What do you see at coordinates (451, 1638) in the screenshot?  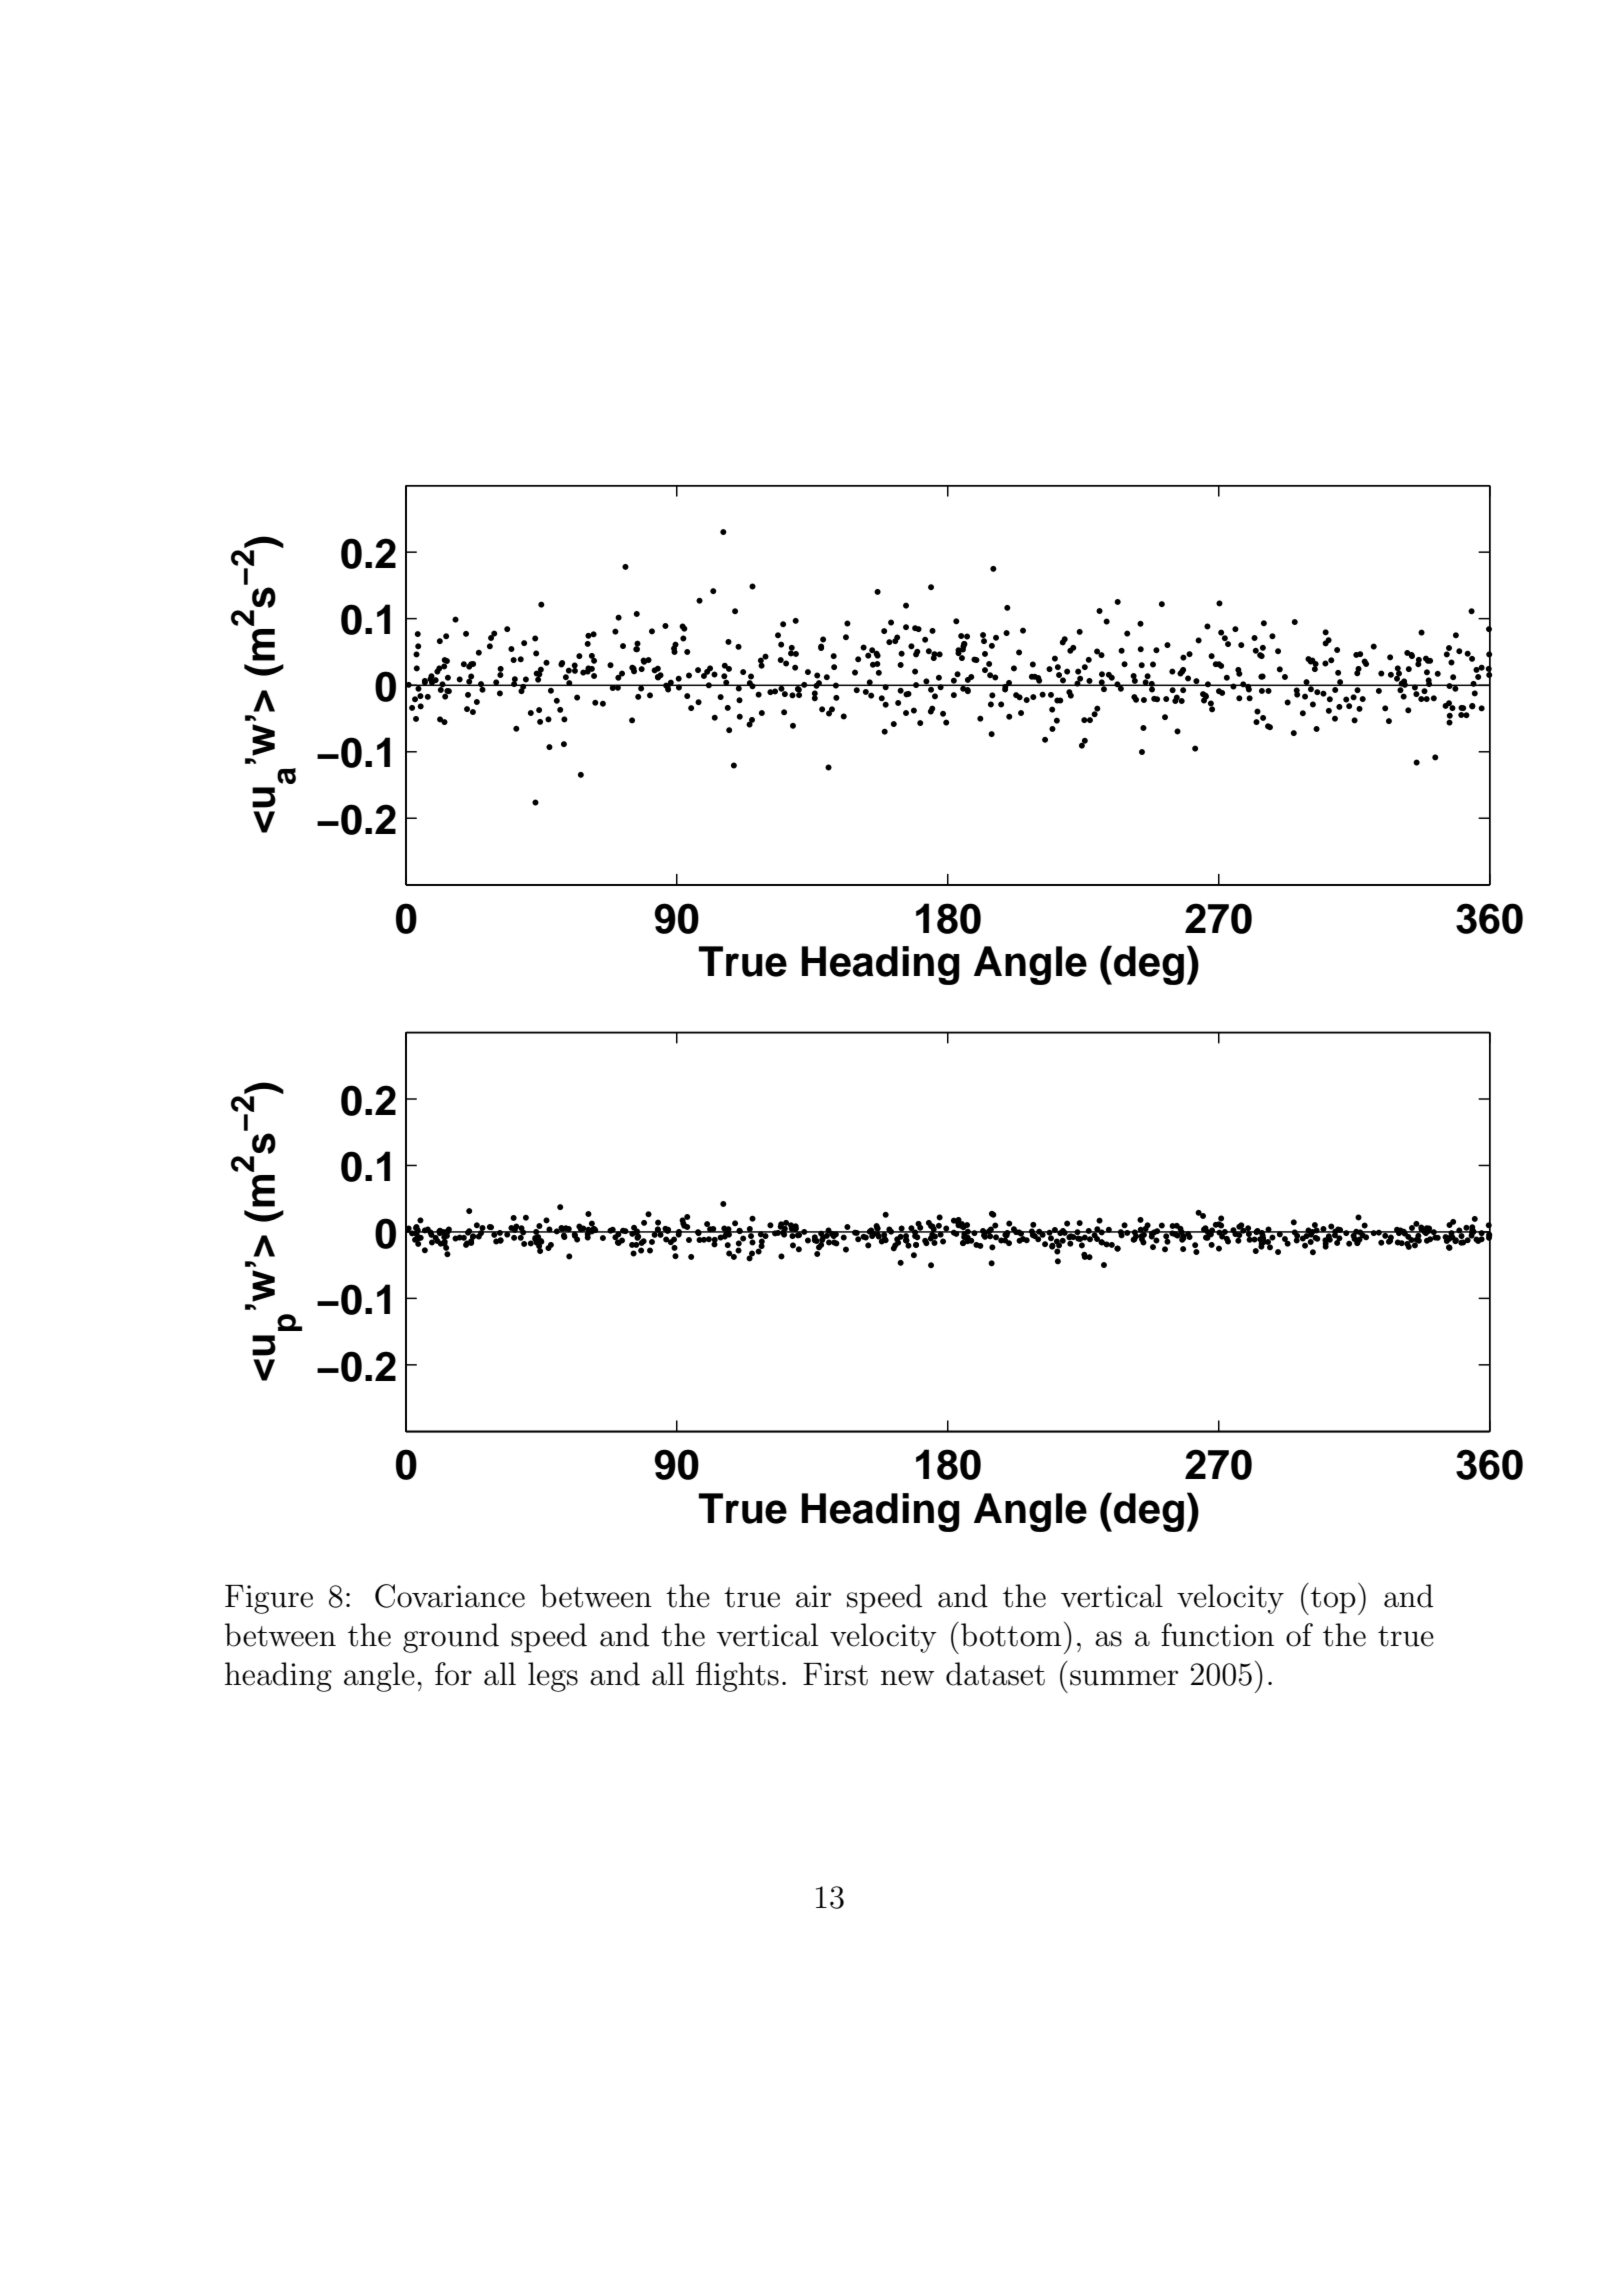 I see `ground` at bounding box center [451, 1638].
